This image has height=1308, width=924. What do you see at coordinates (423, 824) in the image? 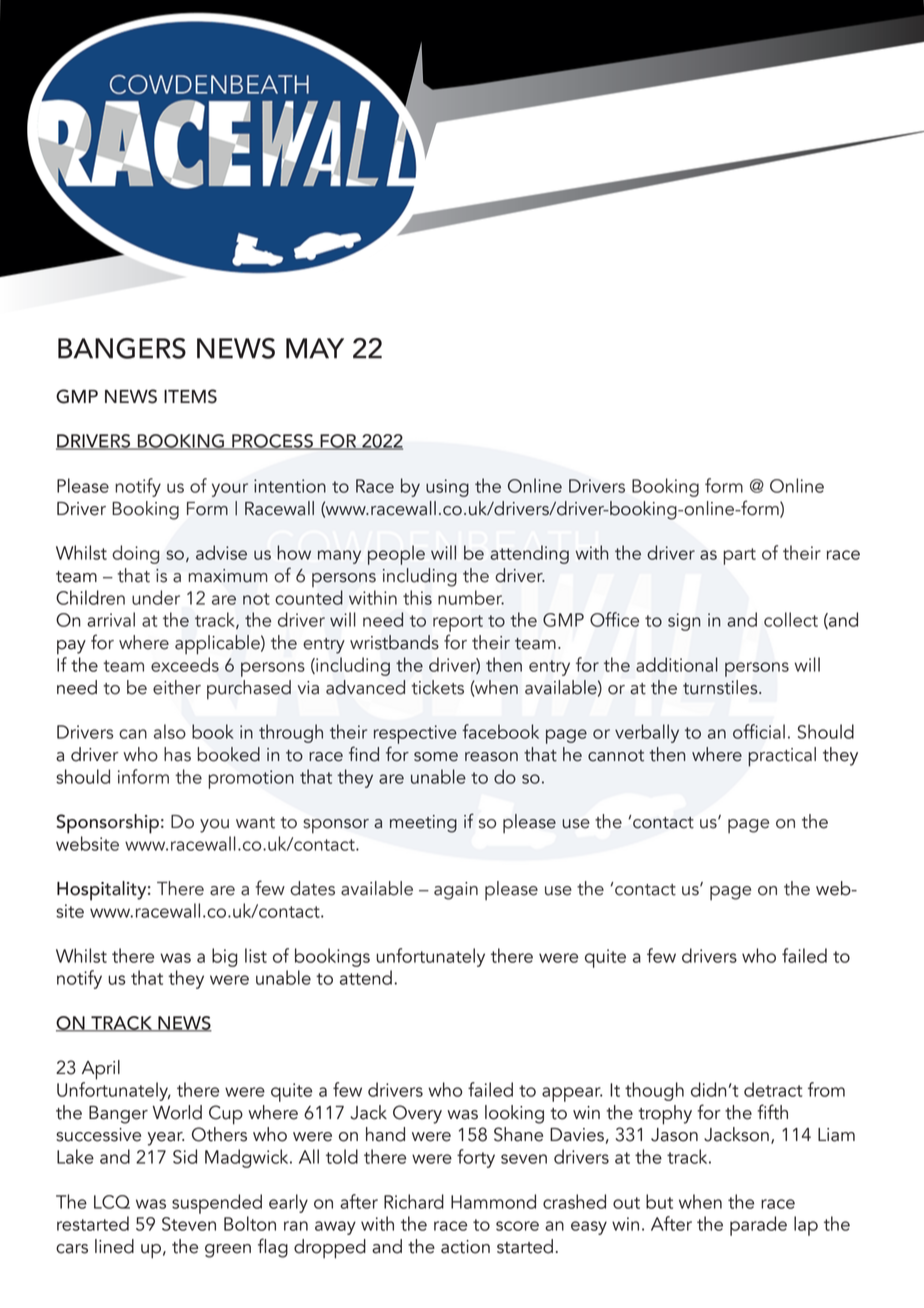
I see `meeting` at bounding box center [423, 824].
